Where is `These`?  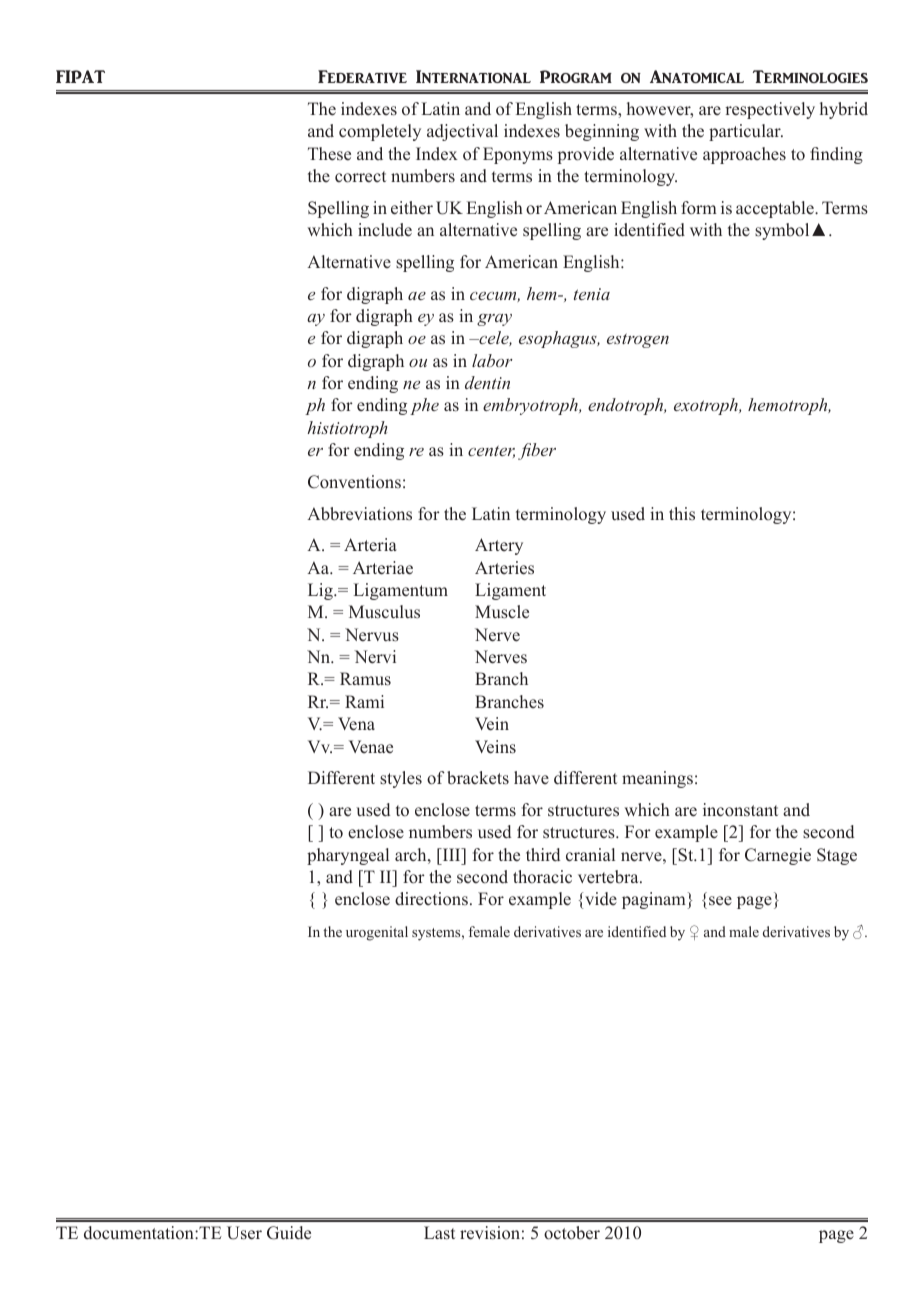 These is located at coordinates (329, 154).
